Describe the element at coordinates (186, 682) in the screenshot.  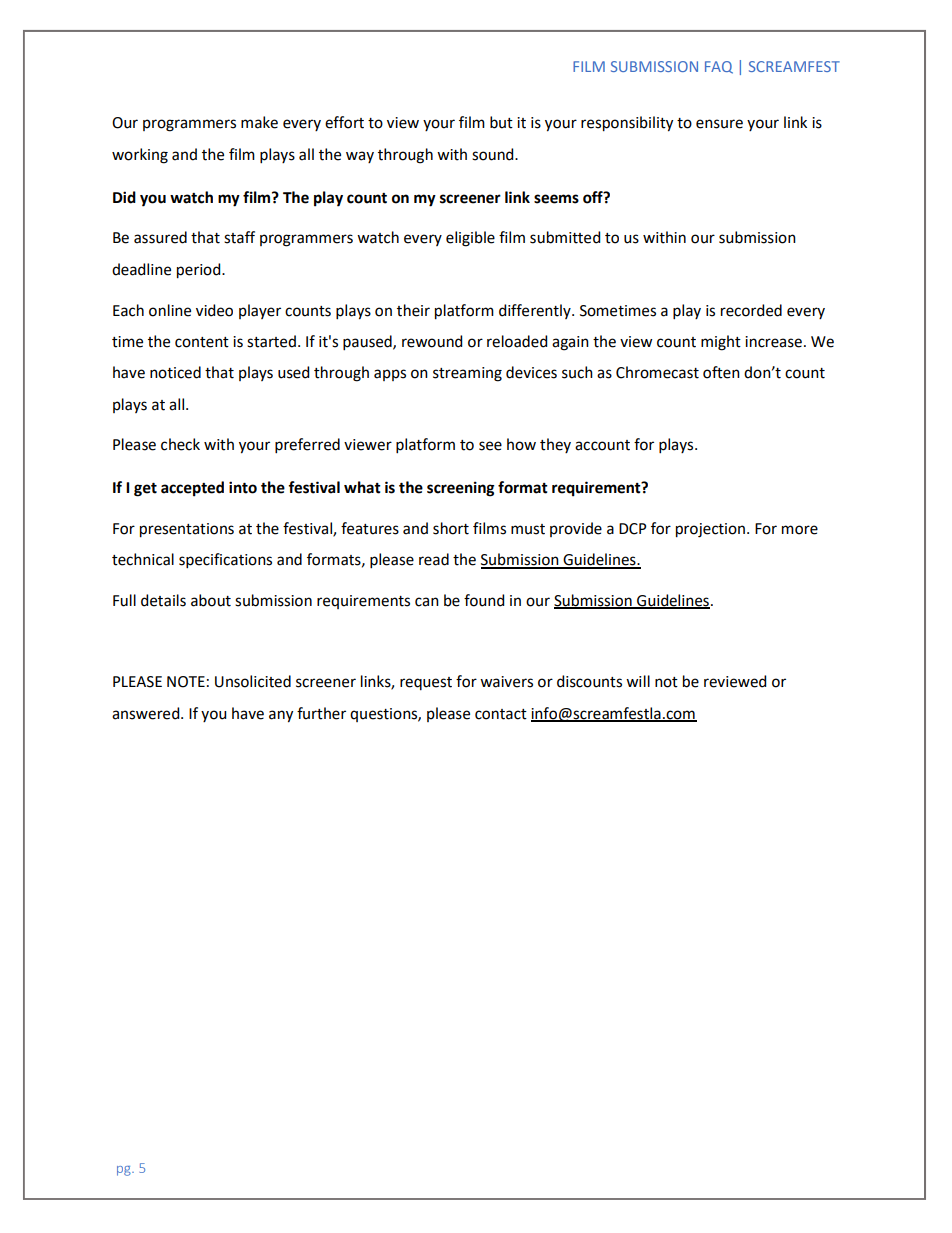
I see `NOTE` at that location.
